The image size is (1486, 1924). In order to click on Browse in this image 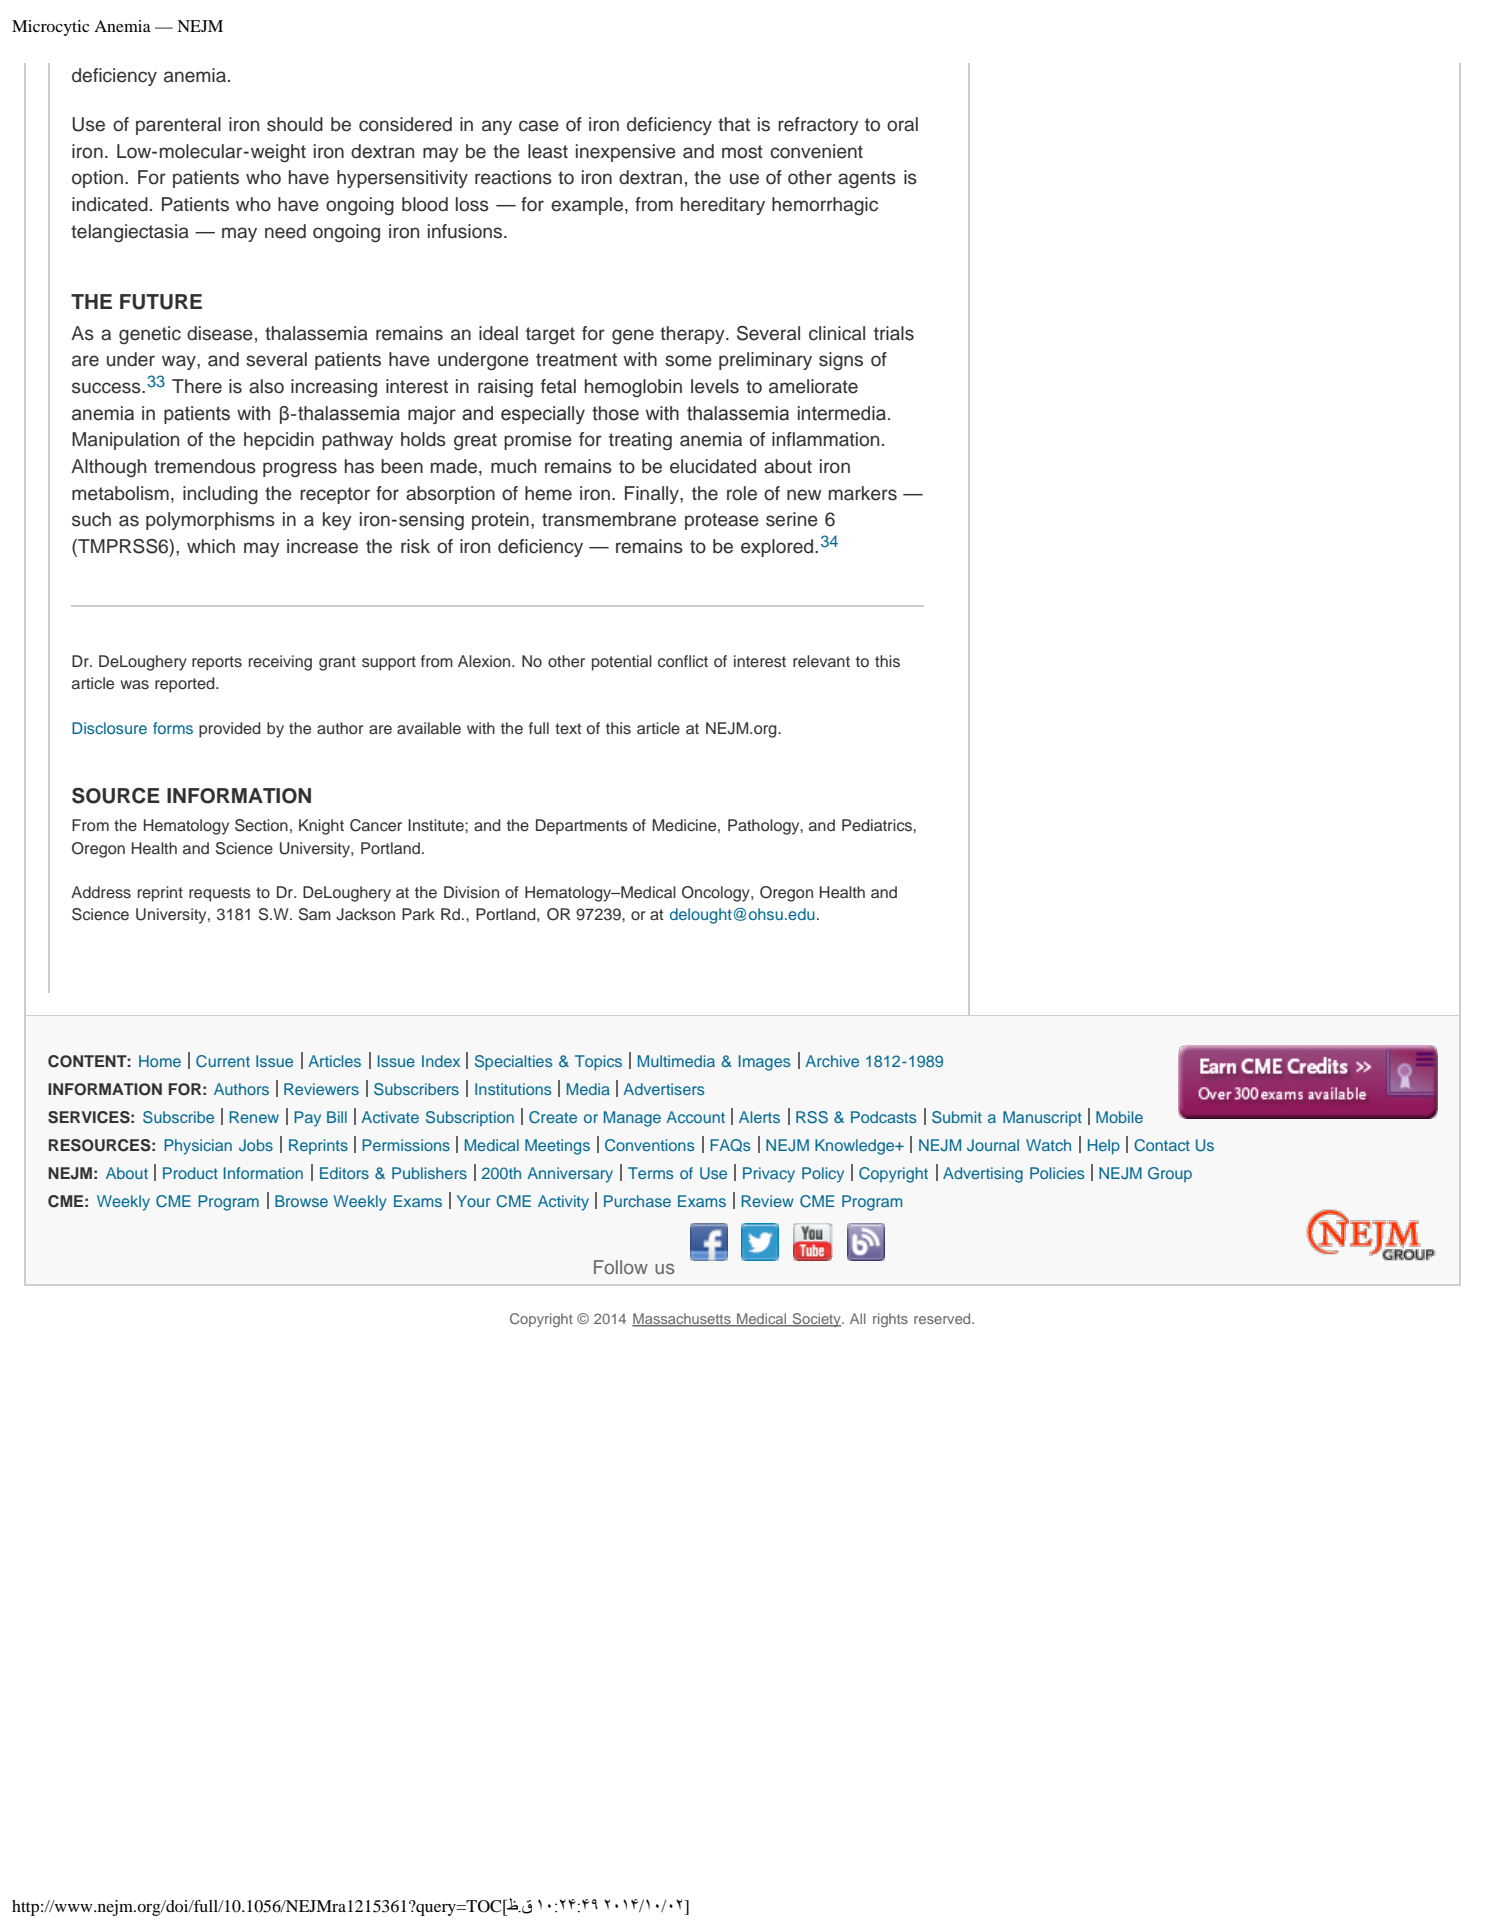, I will do `click(301, 1201)`.
